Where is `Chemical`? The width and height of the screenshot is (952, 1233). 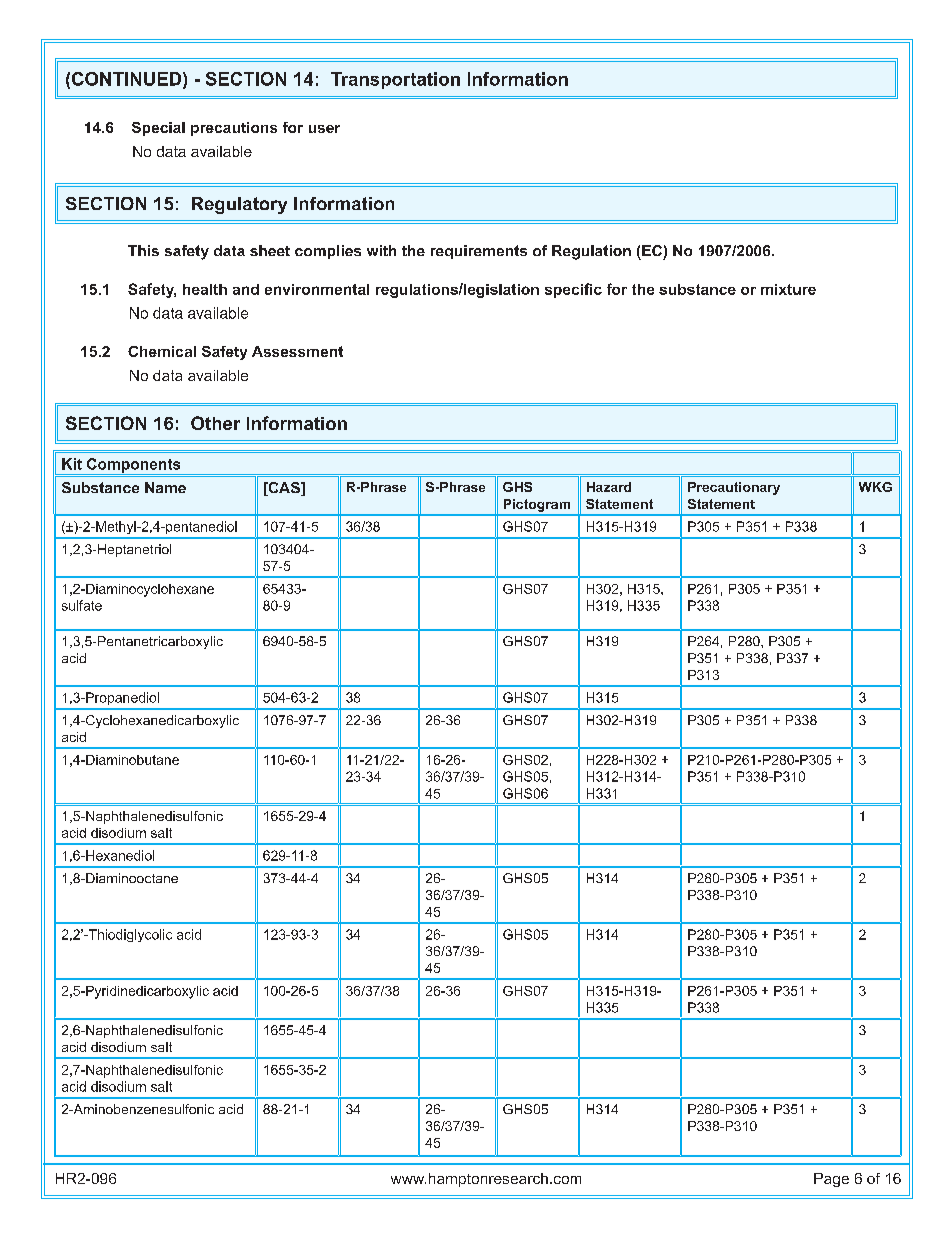 Chemical is located at coordinates (162, 351).
